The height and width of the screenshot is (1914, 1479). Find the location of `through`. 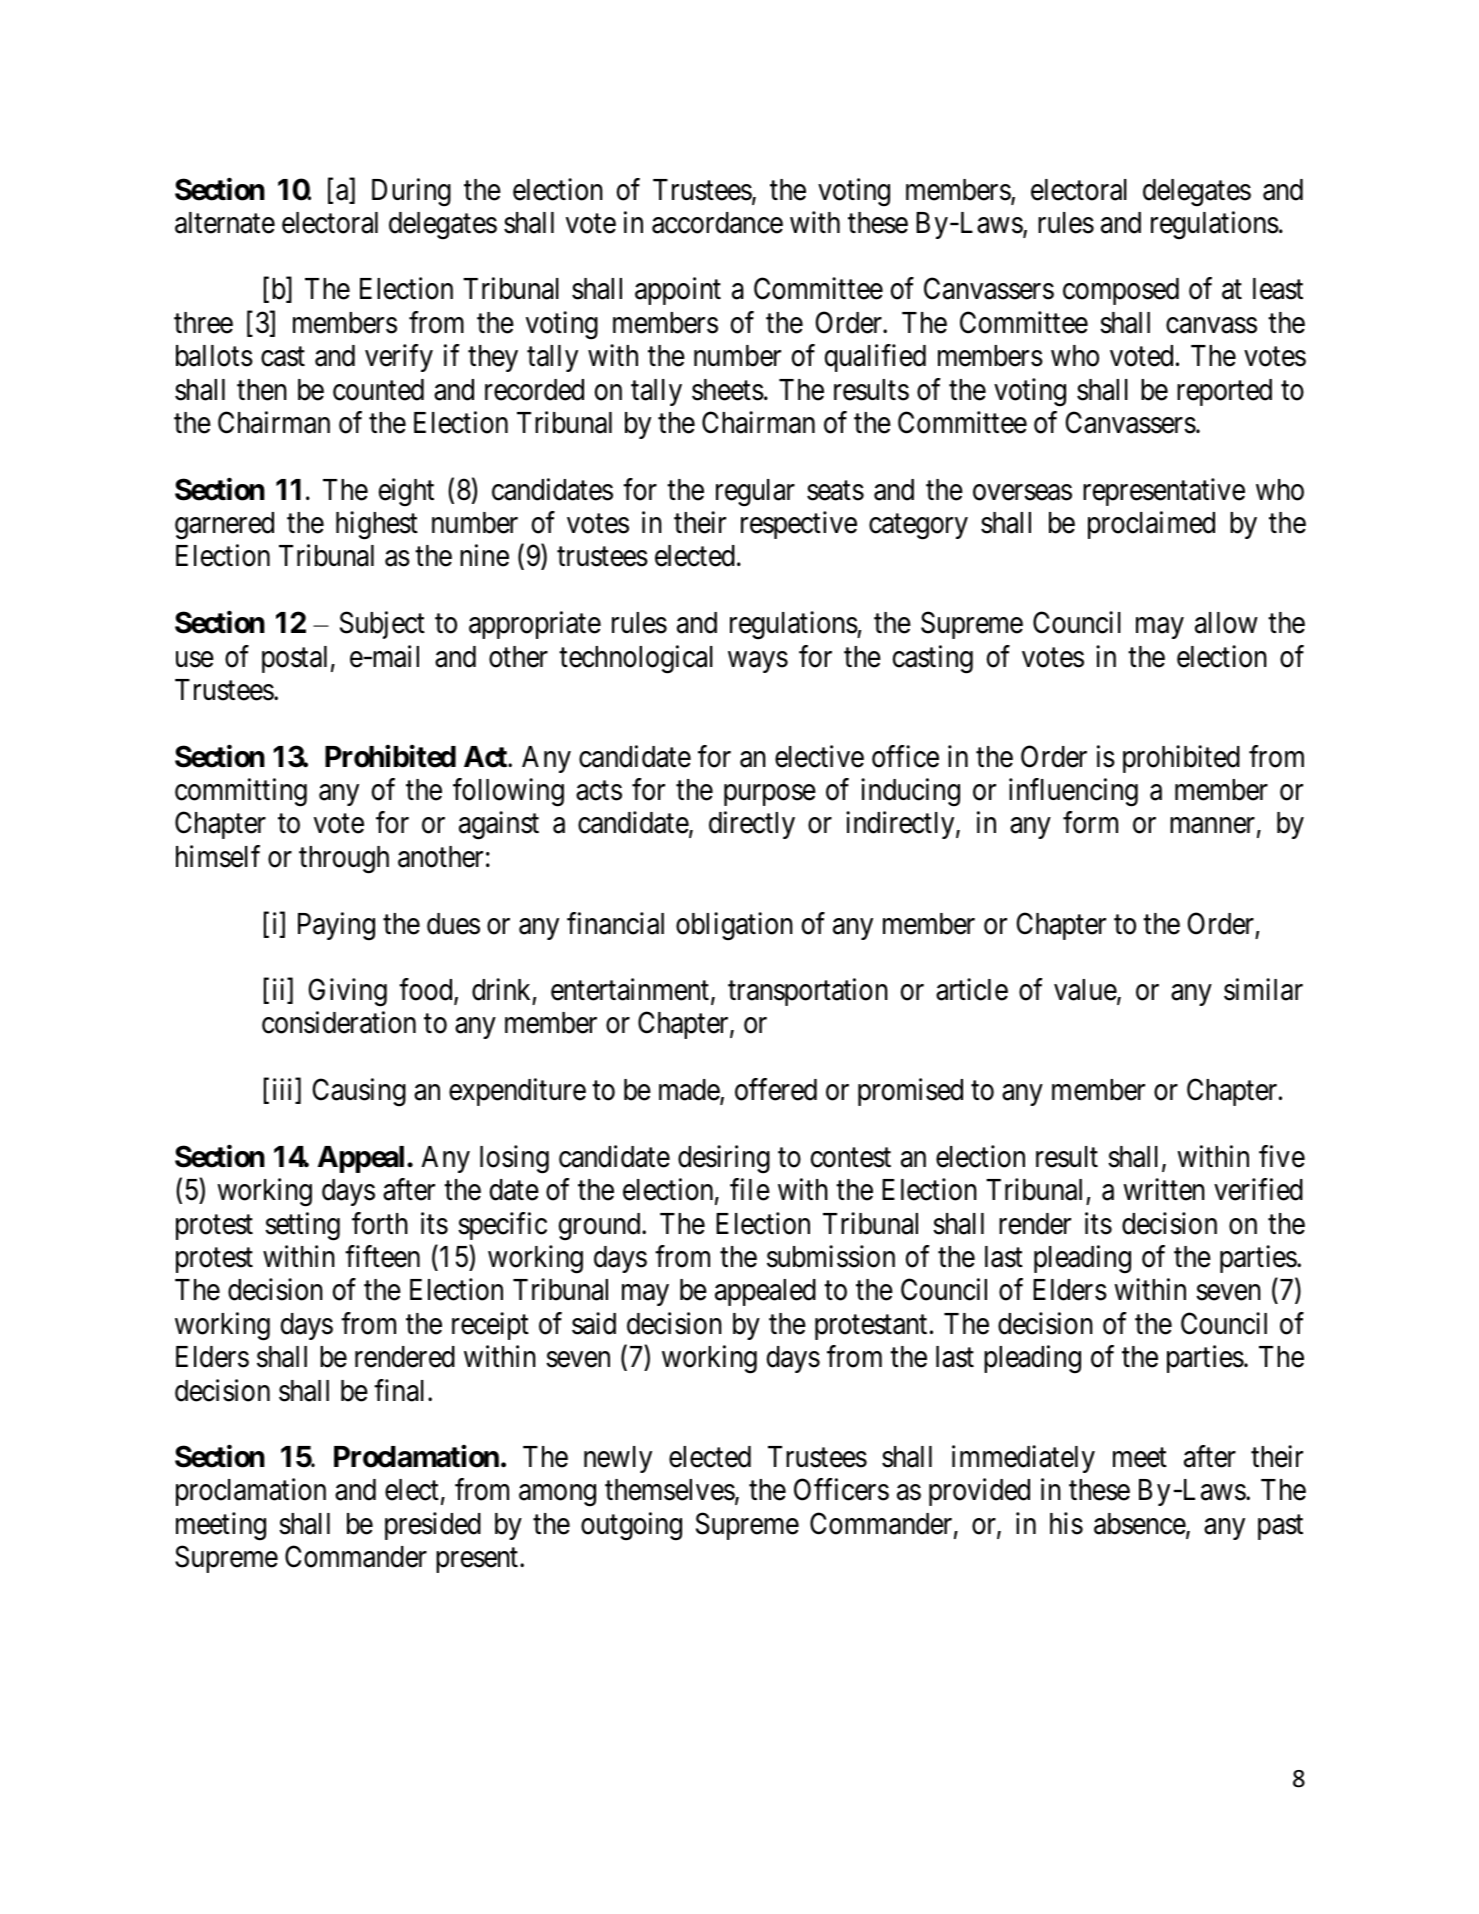

through is located at coordinates (344, 860).
